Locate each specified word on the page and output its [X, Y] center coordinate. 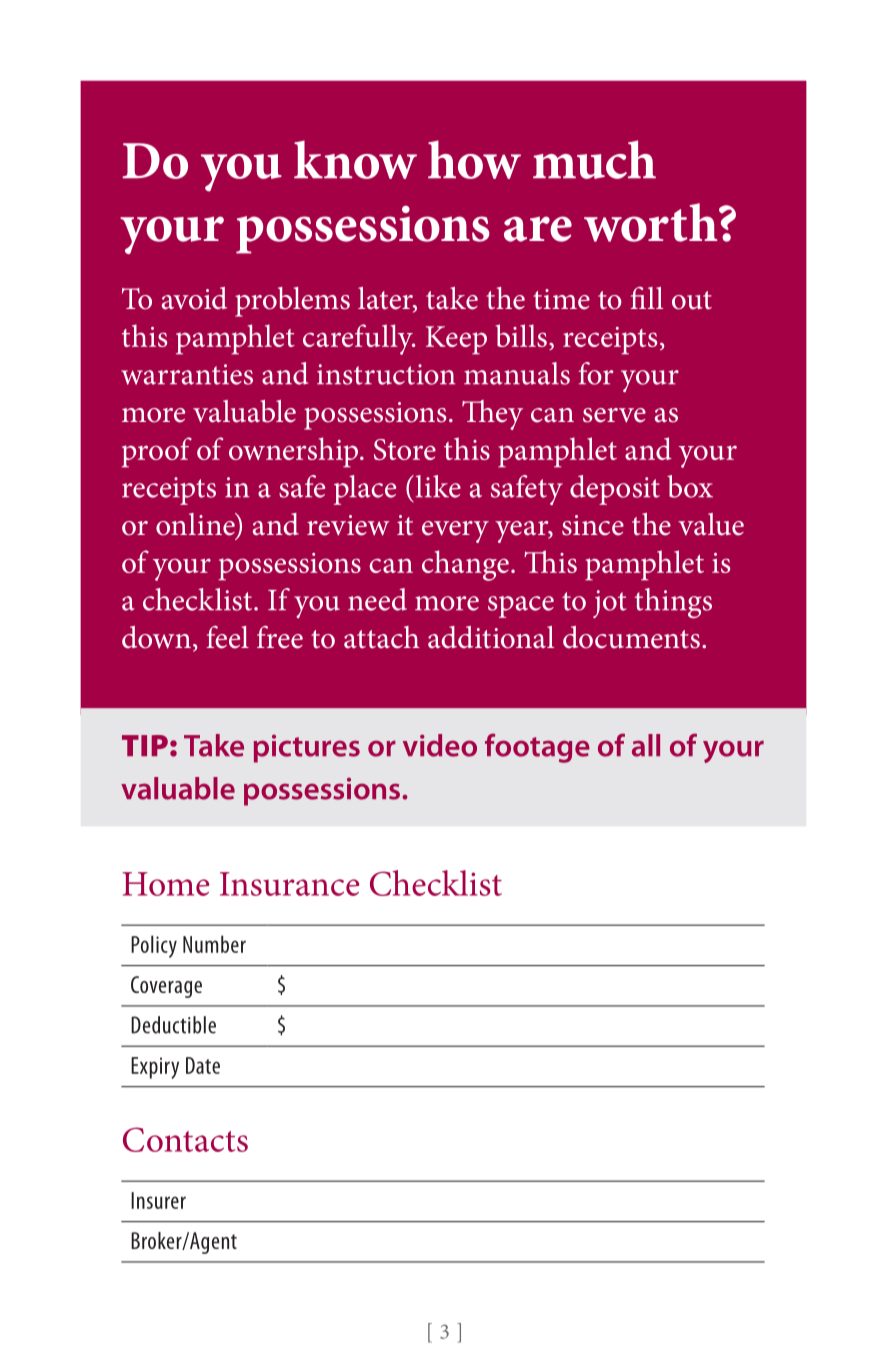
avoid [194, 298]
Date [203, 1065]
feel [228, 637]
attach [382, 637]
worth [652, 222]
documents [631, 637]
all [646, 745]
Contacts [185, 1139]
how [474, 159]
